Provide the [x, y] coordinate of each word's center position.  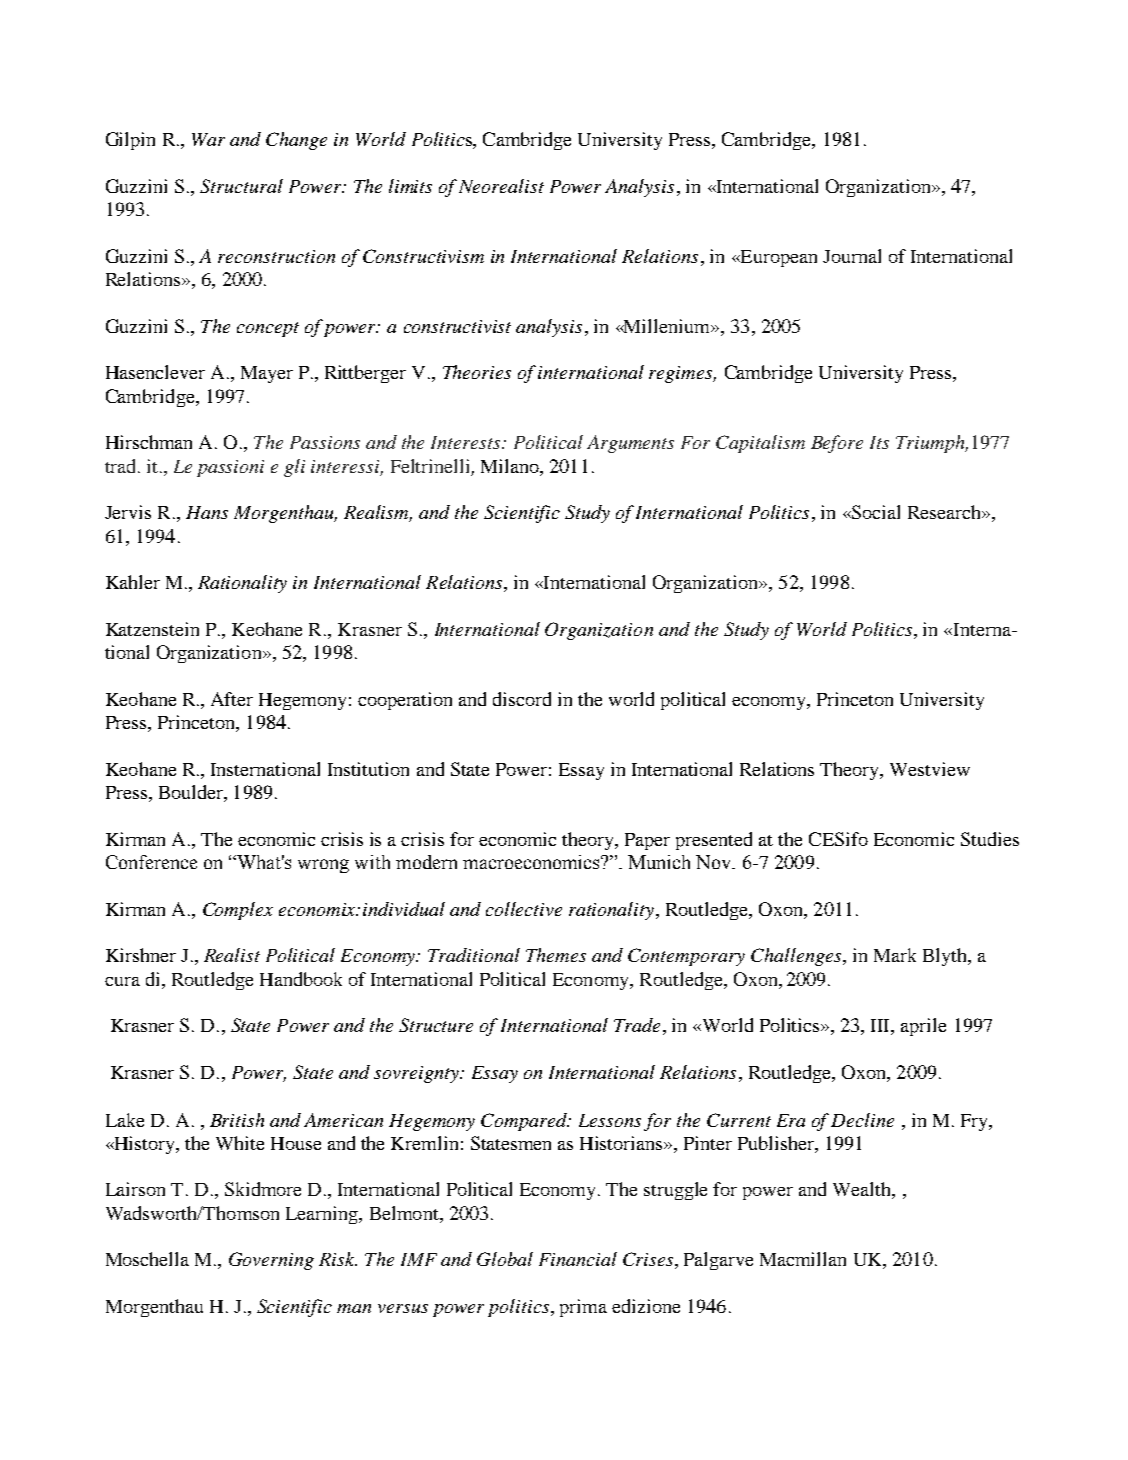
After [232, 699]
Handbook [301, 979]
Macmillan [803, 1259]
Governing [271, 1261]
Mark [895, 955]
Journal [852, 256]
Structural [241, 186]
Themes [556, 955]
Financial [578, 1259]
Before [837, 444]
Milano [511, 466]
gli [294, 468]
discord [522, 699]
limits [410, 186]
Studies [990, 839]
